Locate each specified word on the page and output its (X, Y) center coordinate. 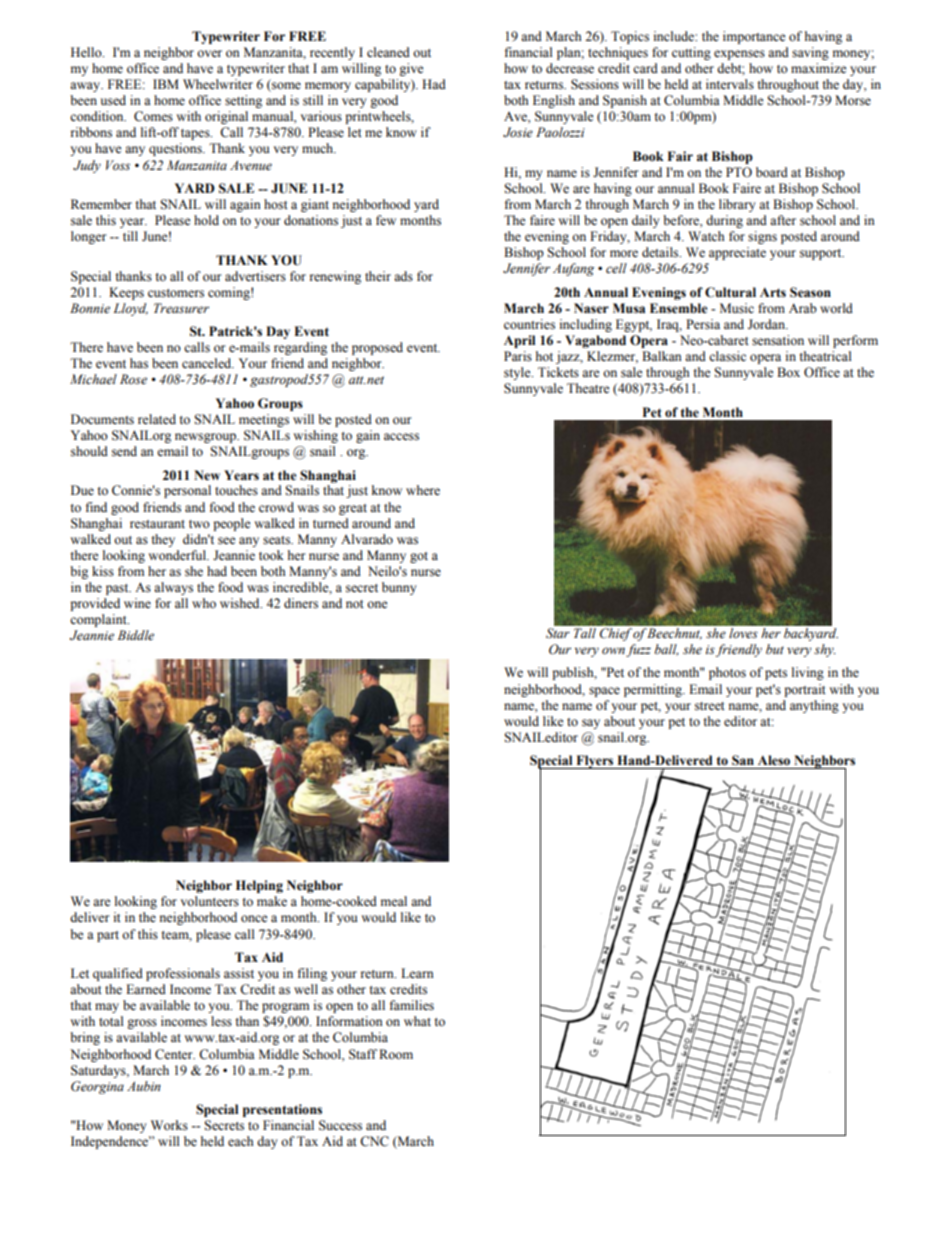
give (411, 69)
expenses (739, 55)
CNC (374, 1141)
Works (169, 1125)
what (417, 1021)
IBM (166, 84)
